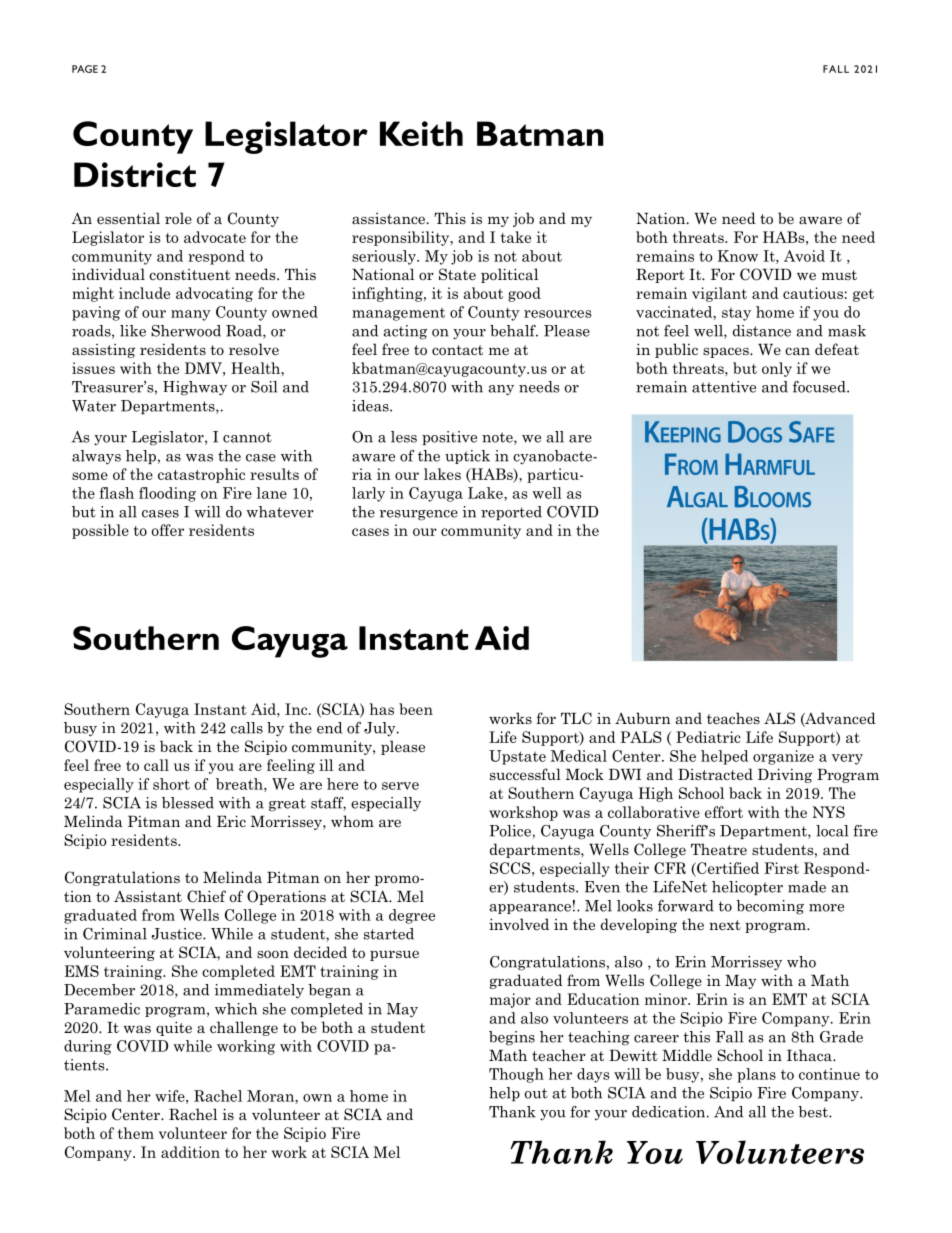 This document has height=1233, width=952. What do you see at coordinates (201, 475) in the document?
I see `catastrophic` at bounding box center [201, 475].
